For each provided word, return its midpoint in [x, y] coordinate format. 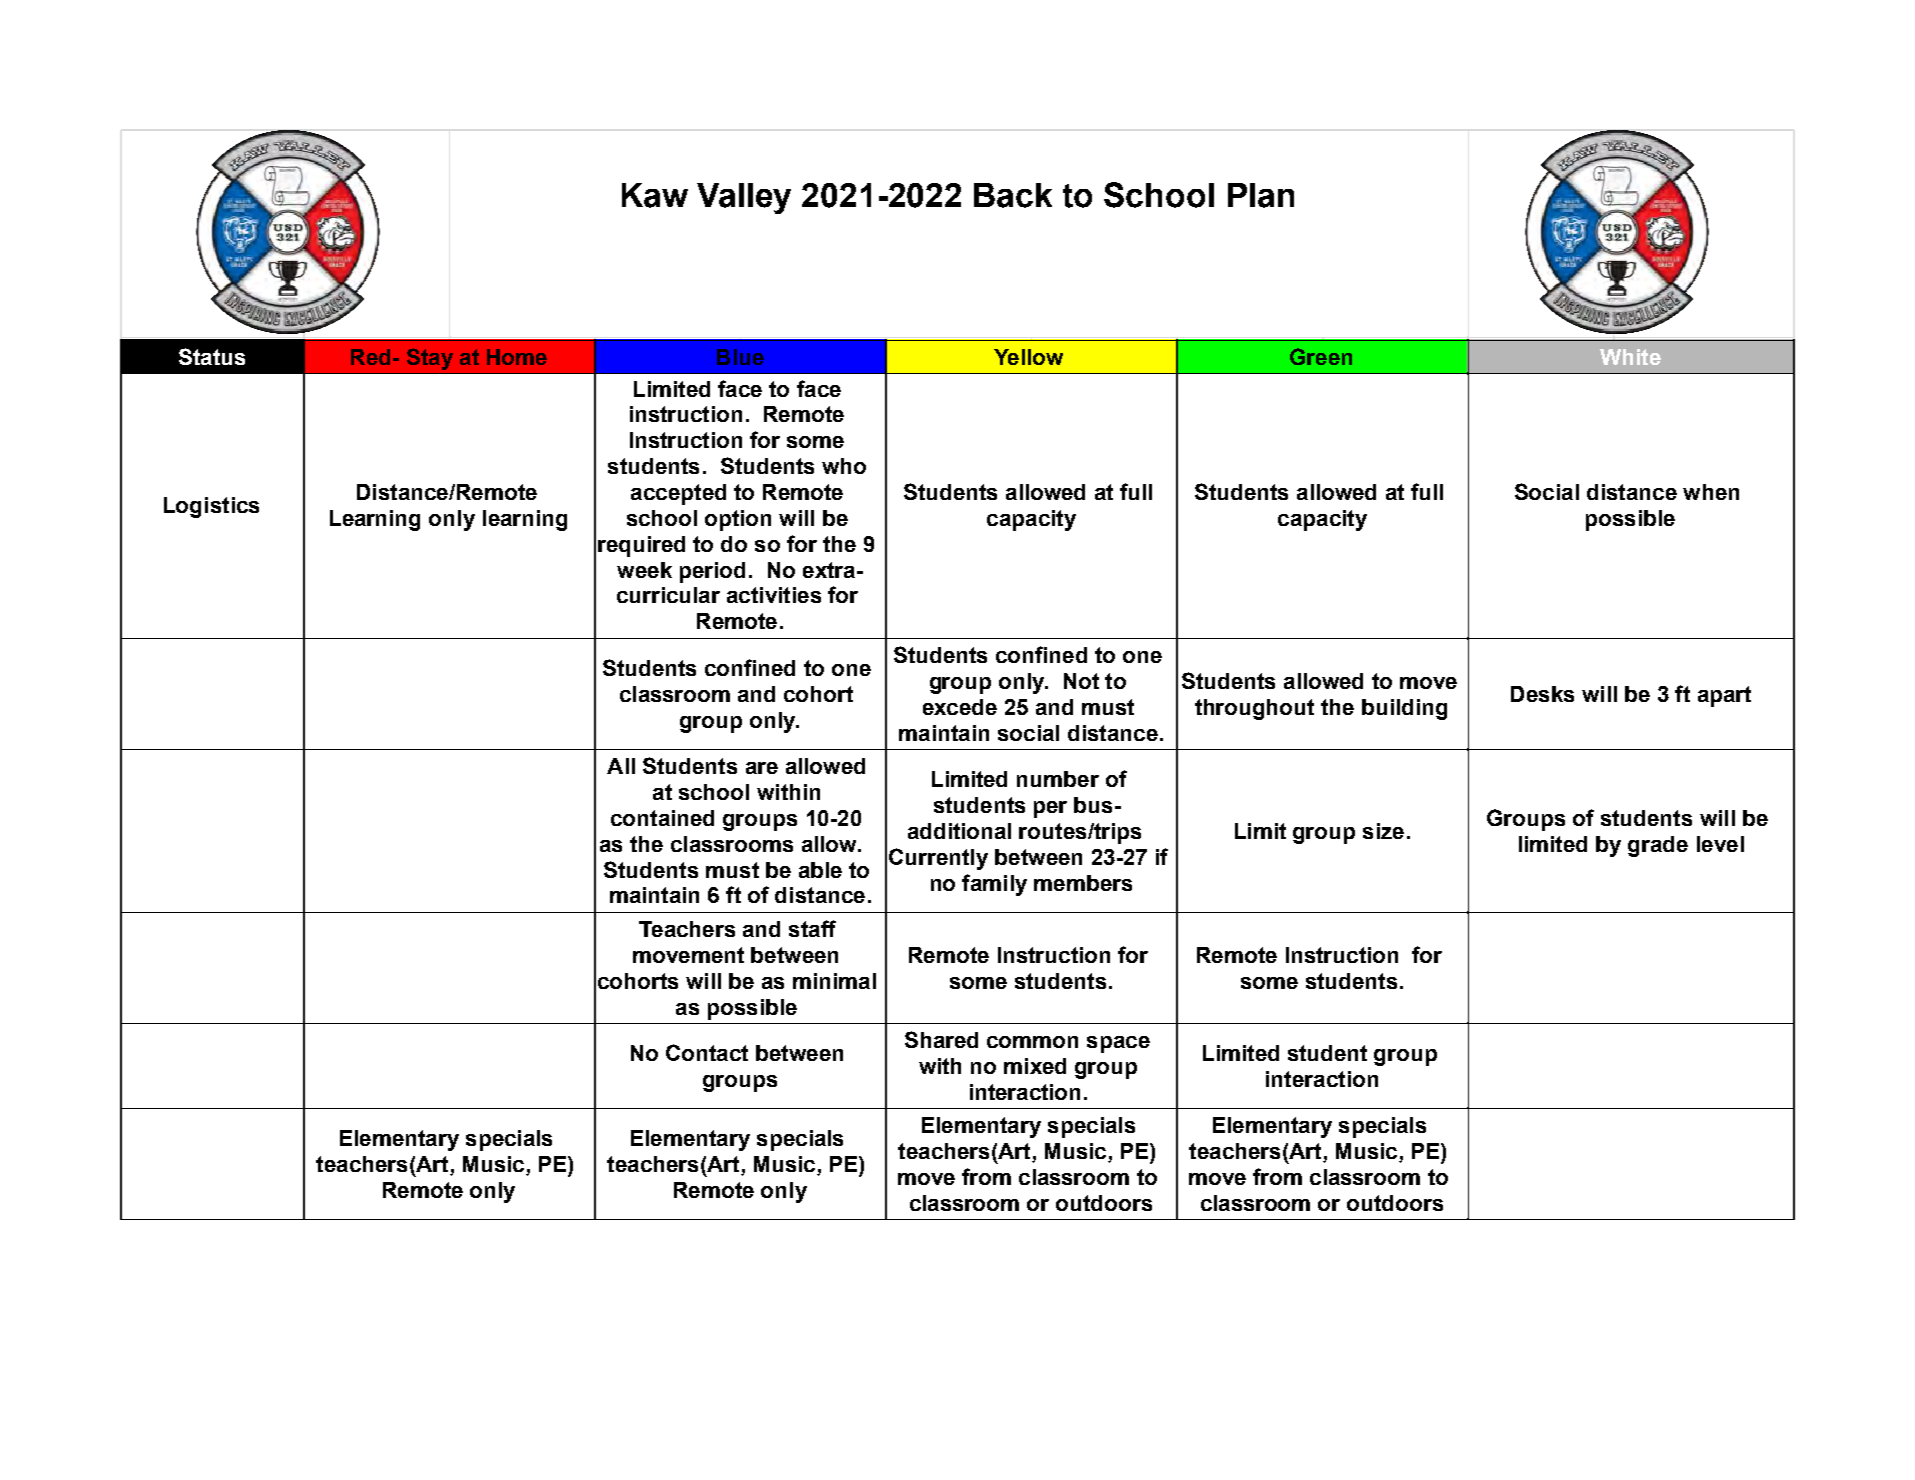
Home [517, 357]
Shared [941, 1039]
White [1630, 357]
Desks [1542, 694]
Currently [938, 859]
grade [1658, 846]
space [1118, 1044]
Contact [707, 1052]
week [644, 570]
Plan [1261, 195]
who [844, 466]
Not [1081, 681]
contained [662, 818]
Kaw [655, 195]
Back [1013, 195]
